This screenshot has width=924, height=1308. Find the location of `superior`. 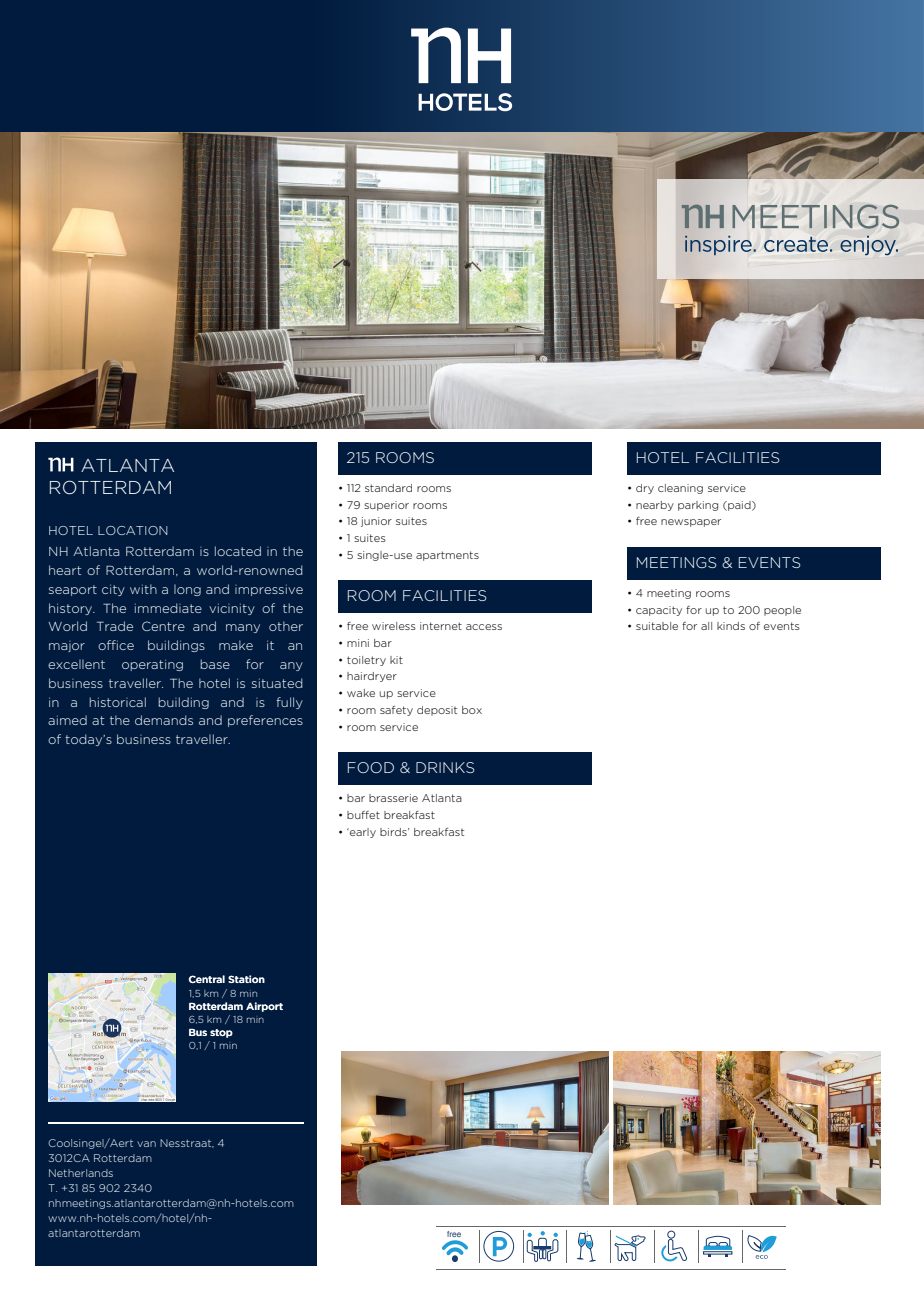

superior is located at coordinates (386, 506).
